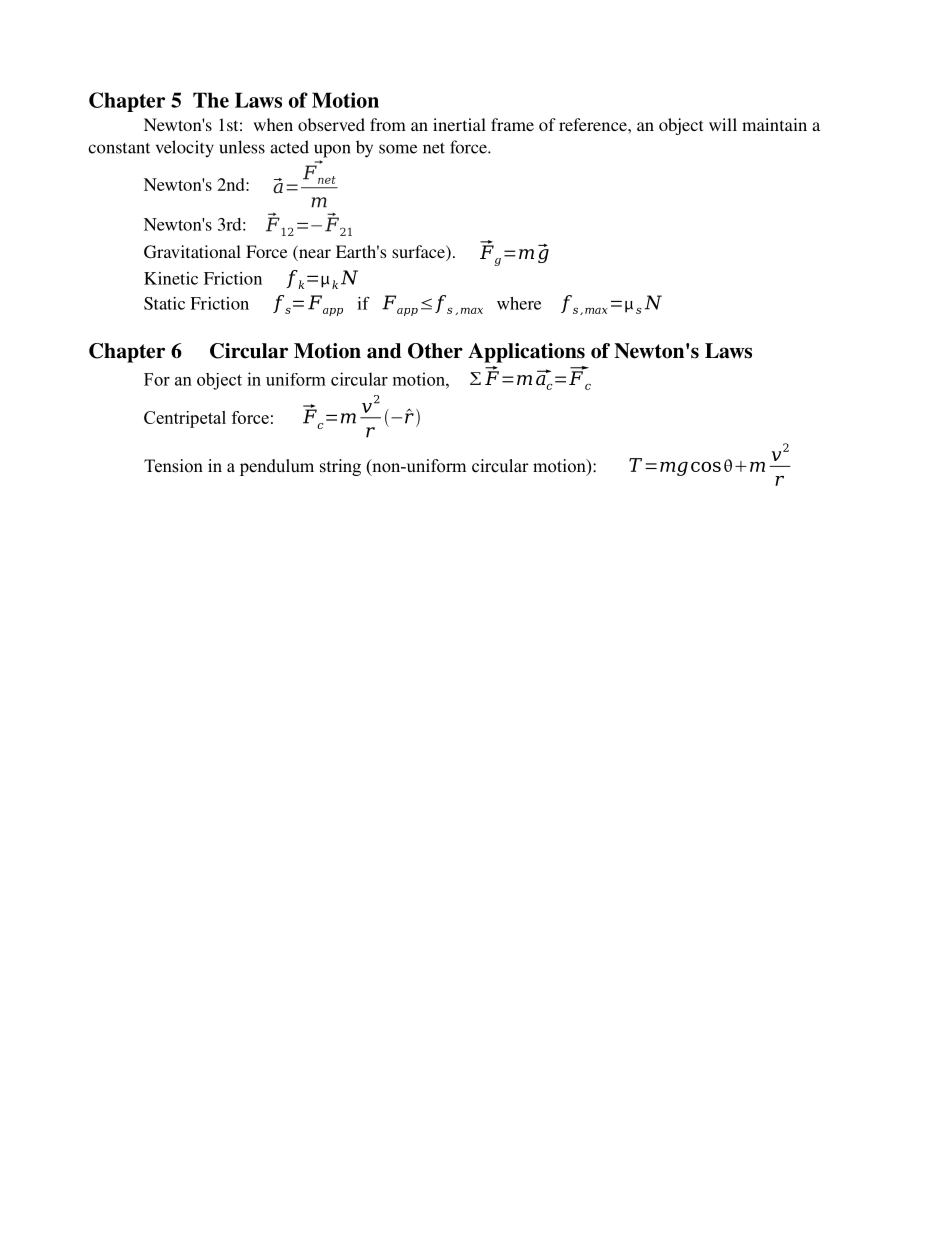 This screenshot has width=952, height=1233. I want to click on Other, so click(435, 351).
